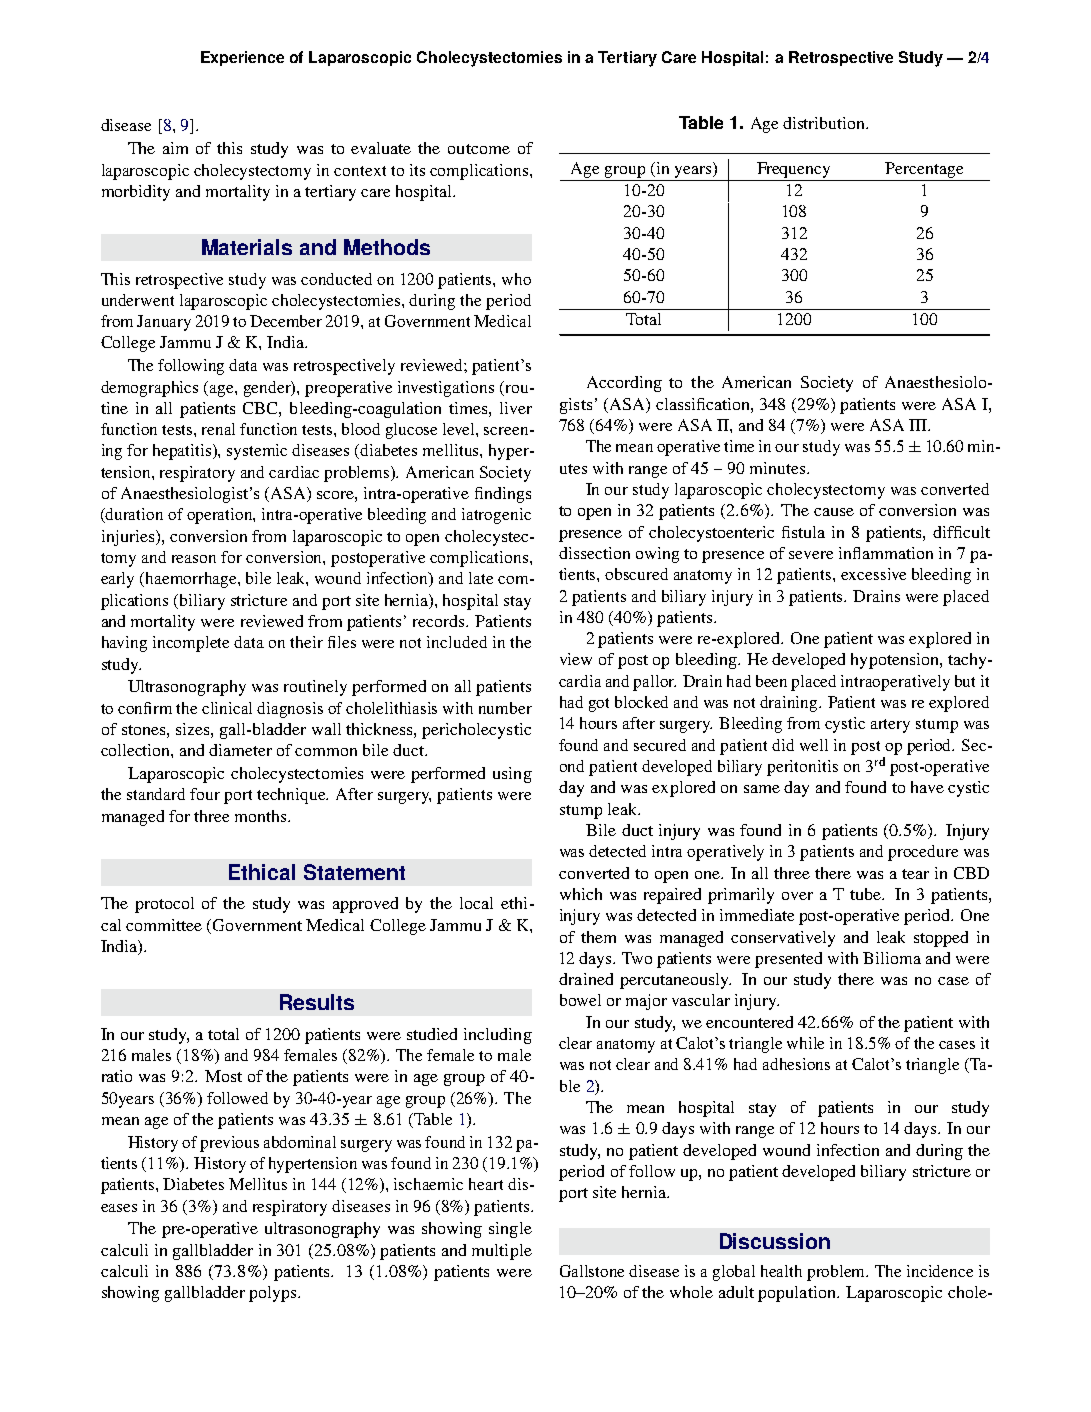  Describe the element at coordinates (502, 1252) in the screenshot. I see `multiple` at that location.
